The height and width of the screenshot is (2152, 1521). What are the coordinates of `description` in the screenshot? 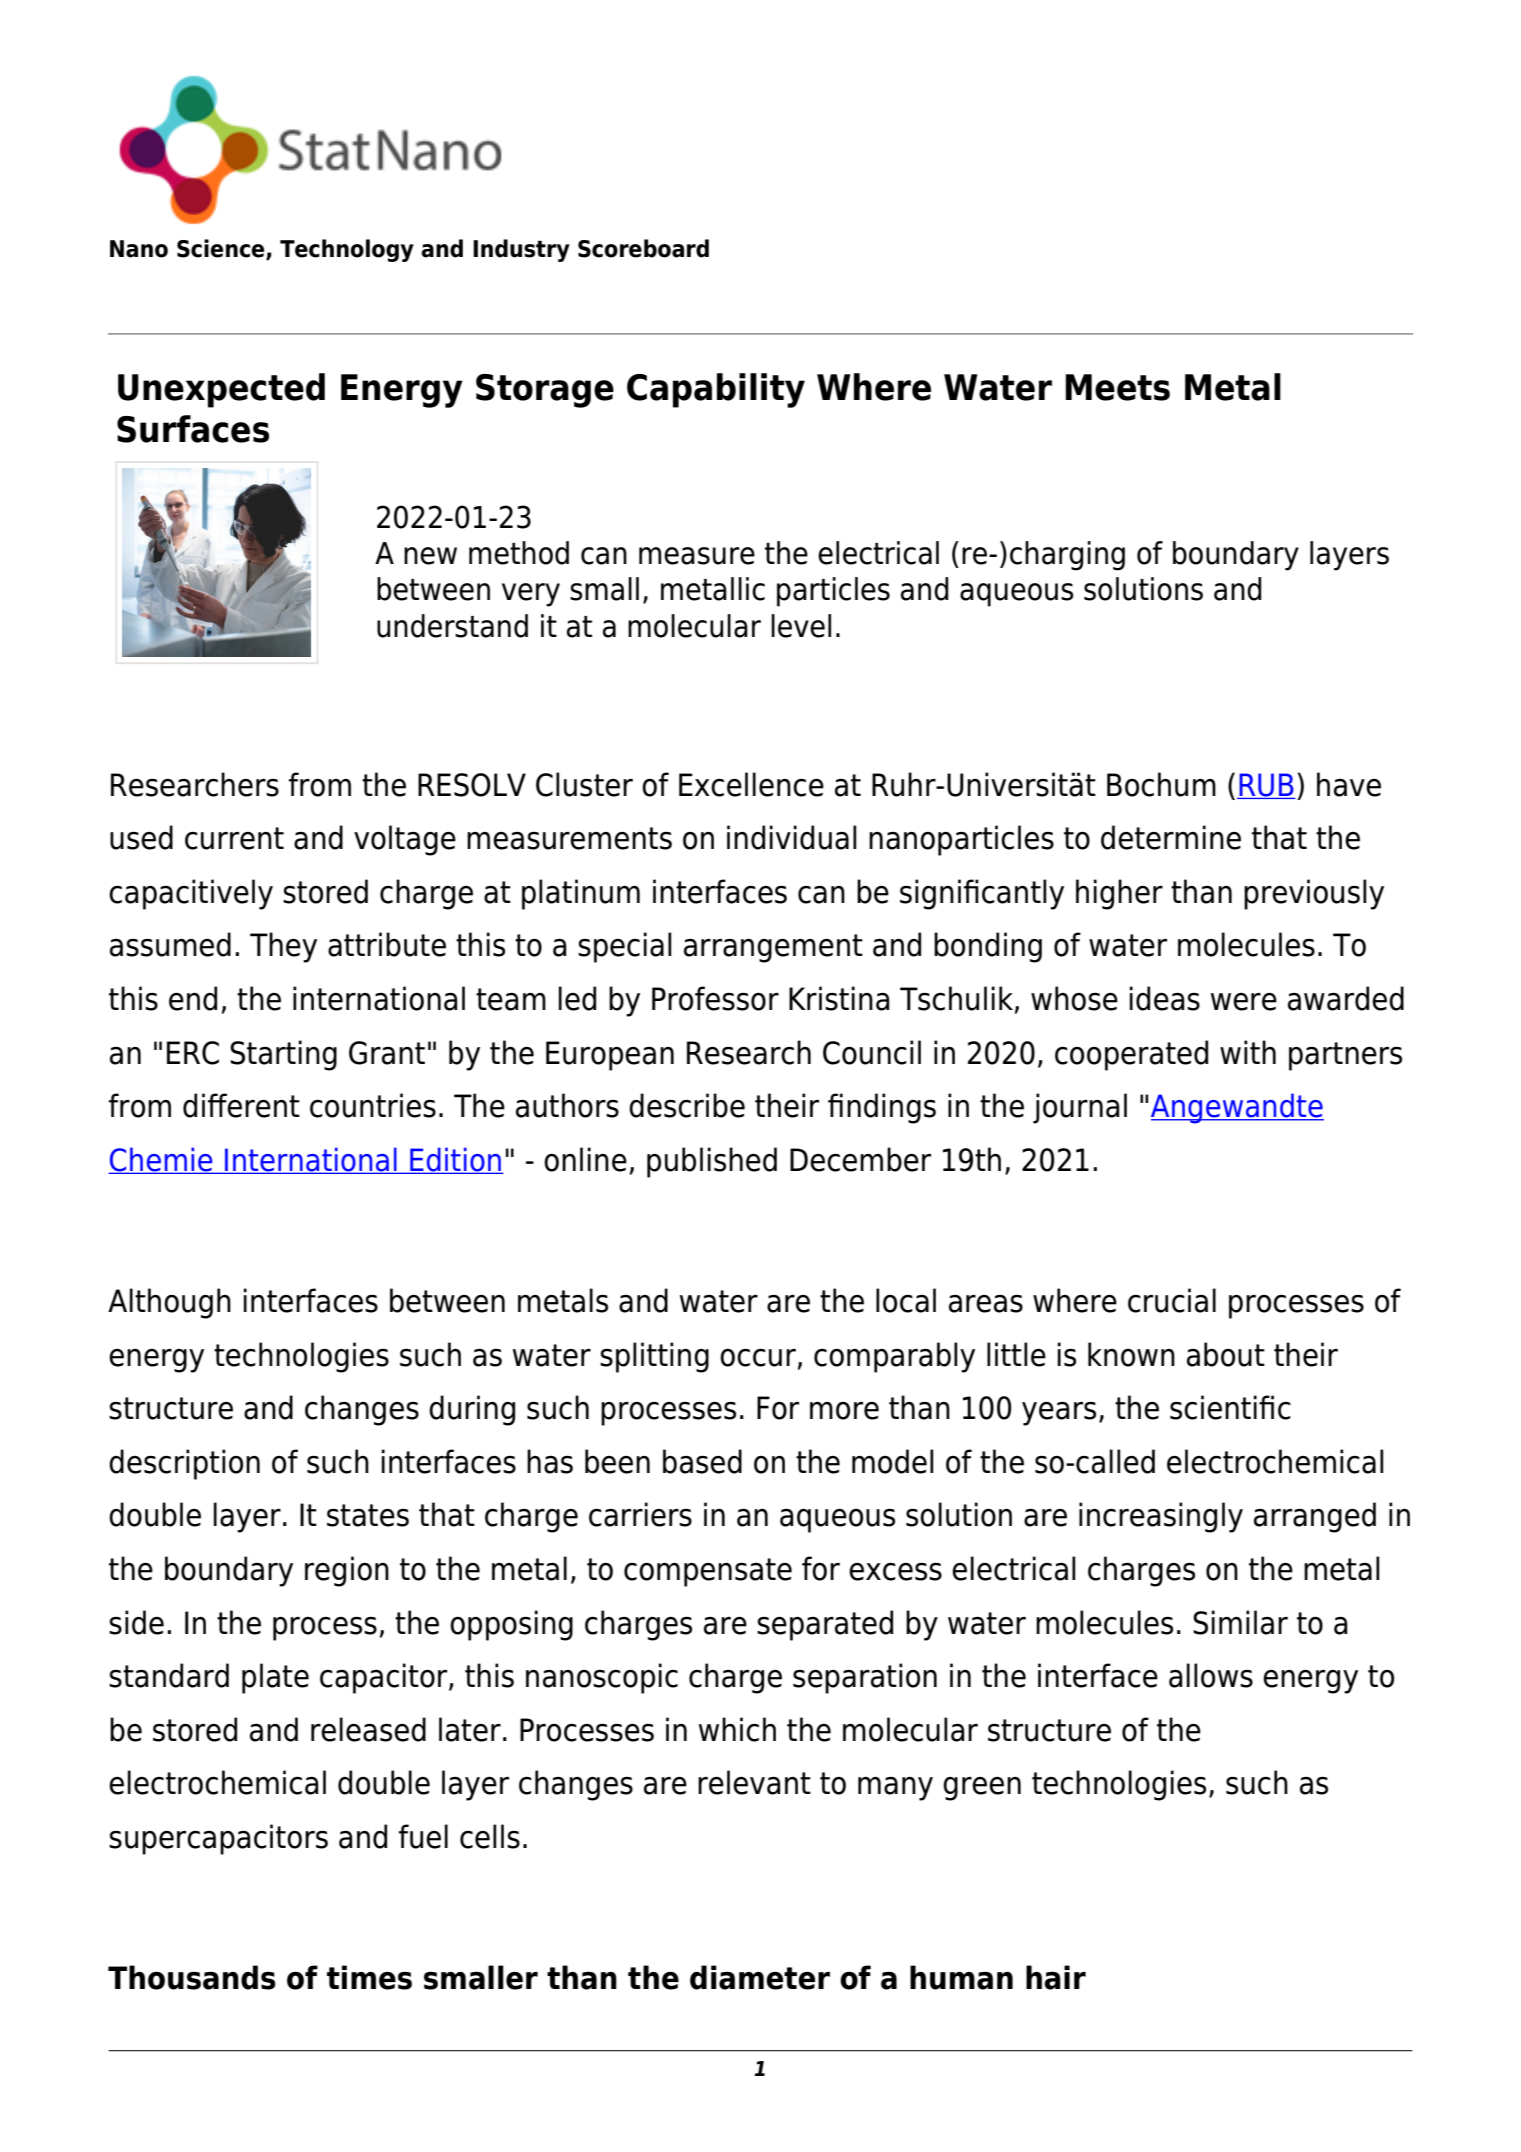 It's located at (184, 1464).
